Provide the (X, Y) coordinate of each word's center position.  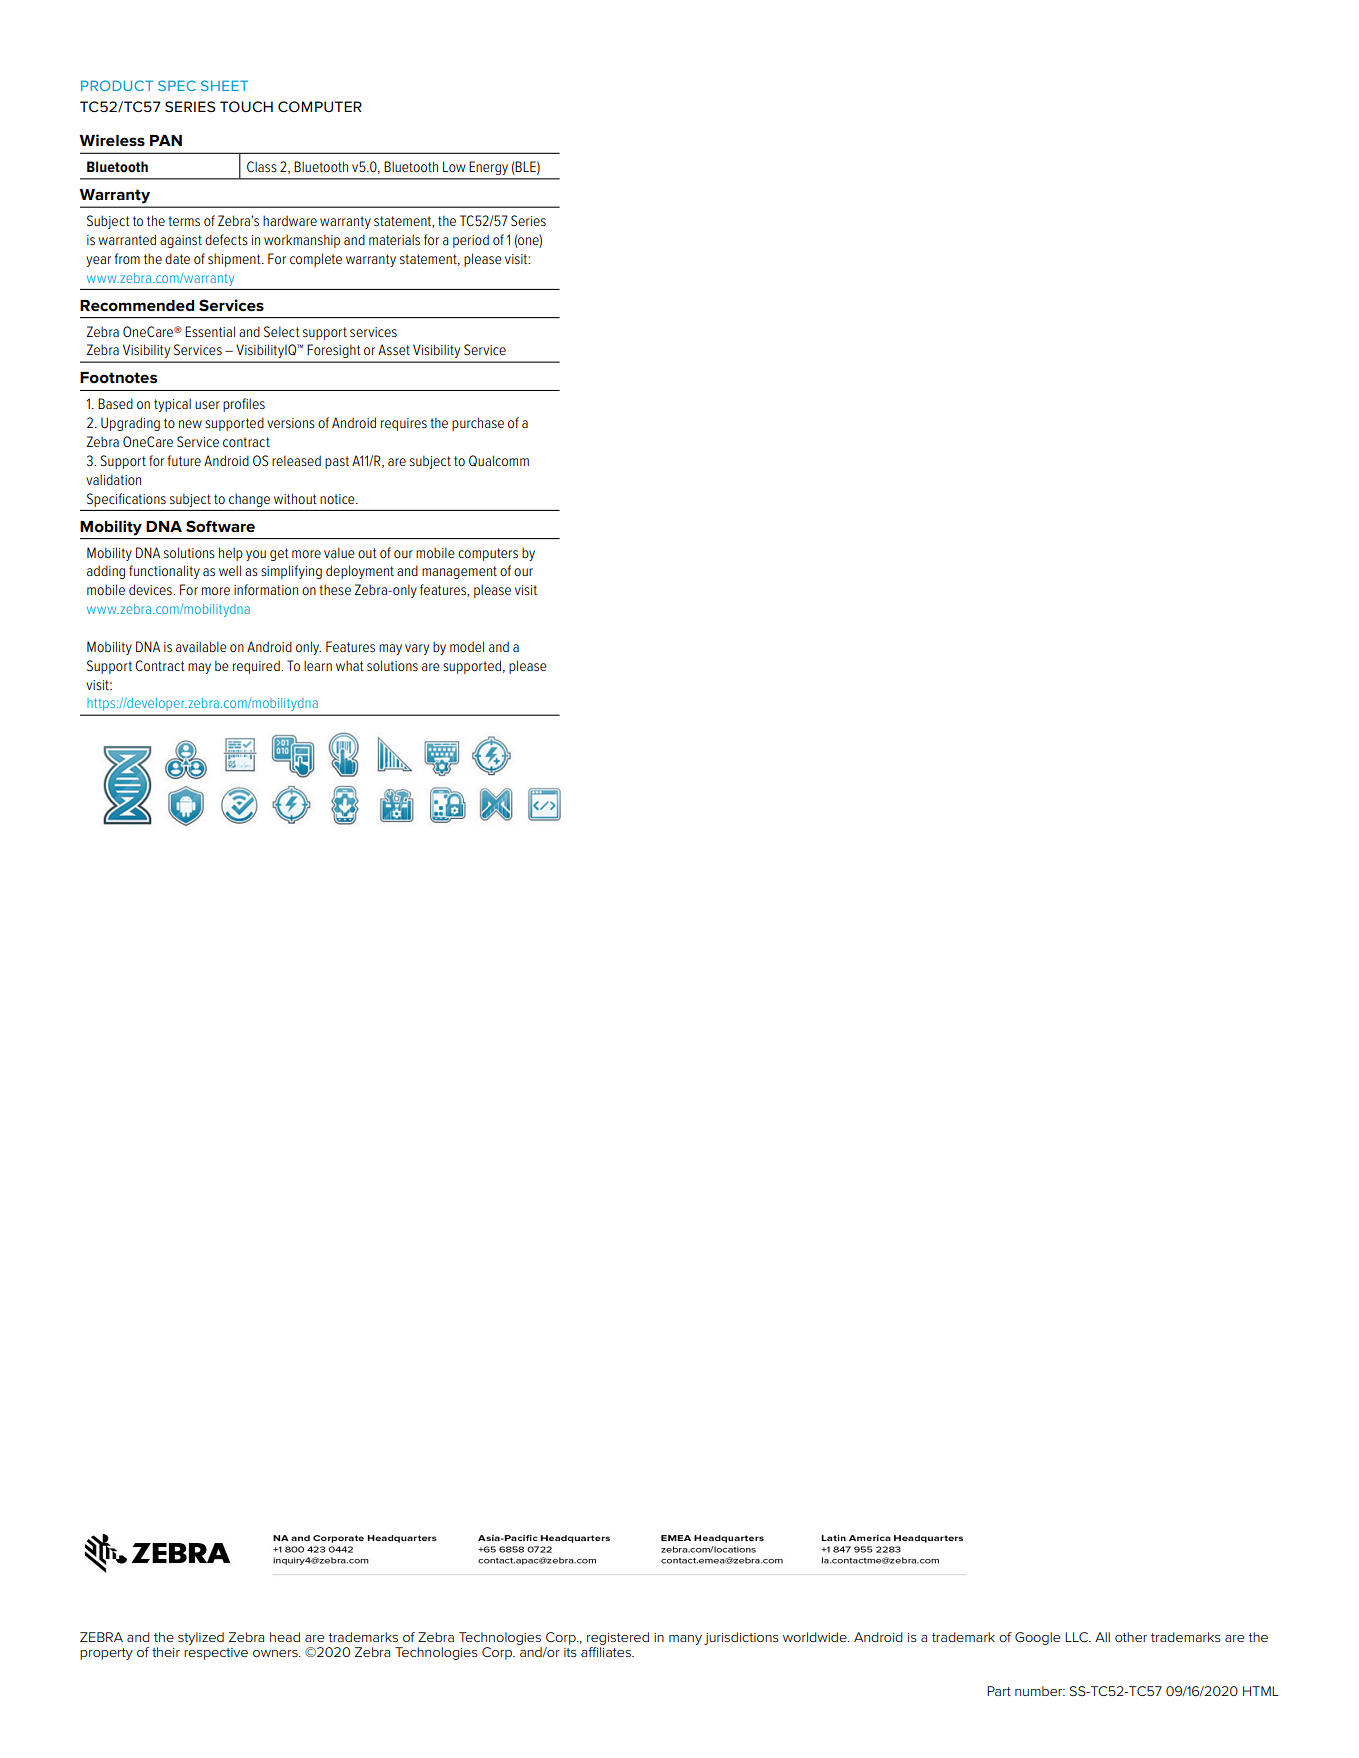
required (257, 667)
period (471, 241)
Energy (489, 168)
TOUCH (246, 106)
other (1131, 1637)
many (685, 1640)
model (467, 646)
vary (417, 649)
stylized (201, 1638)
